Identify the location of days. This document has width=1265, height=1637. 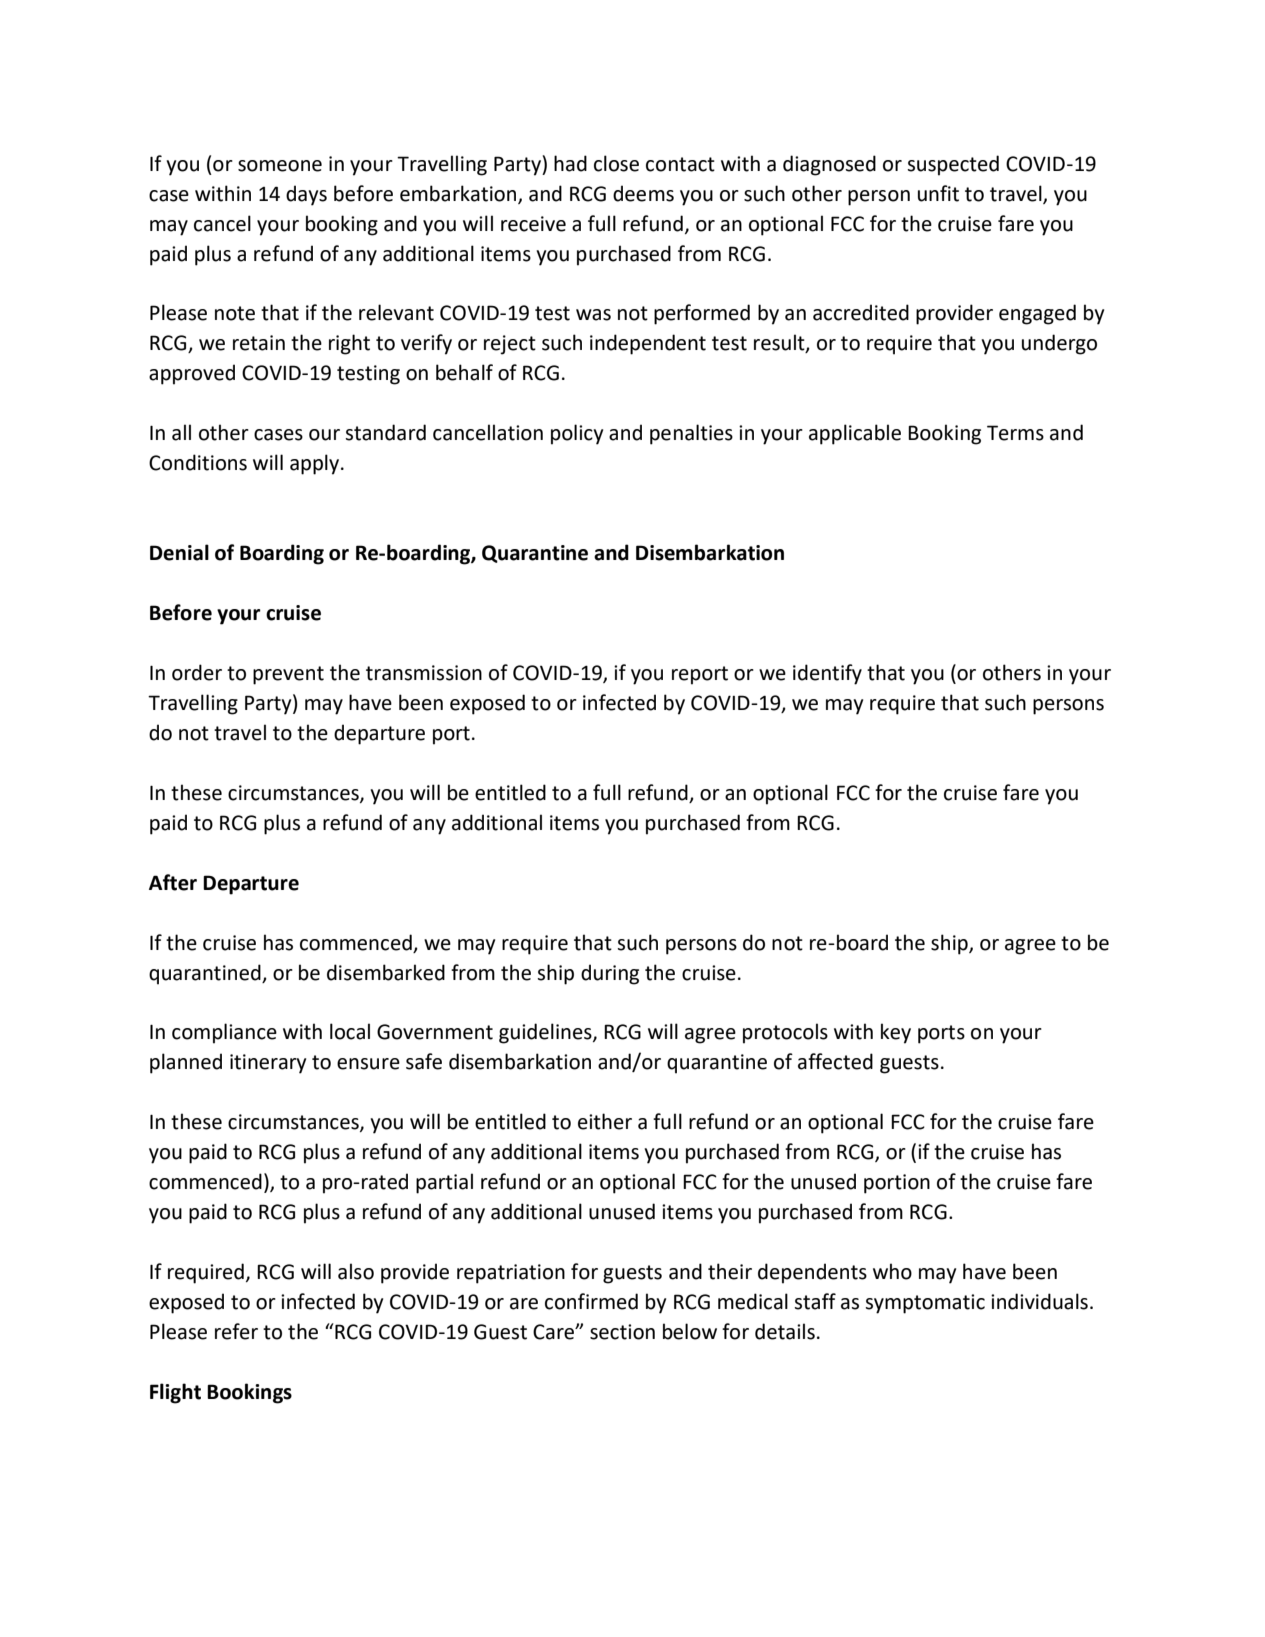
(306, 195).
